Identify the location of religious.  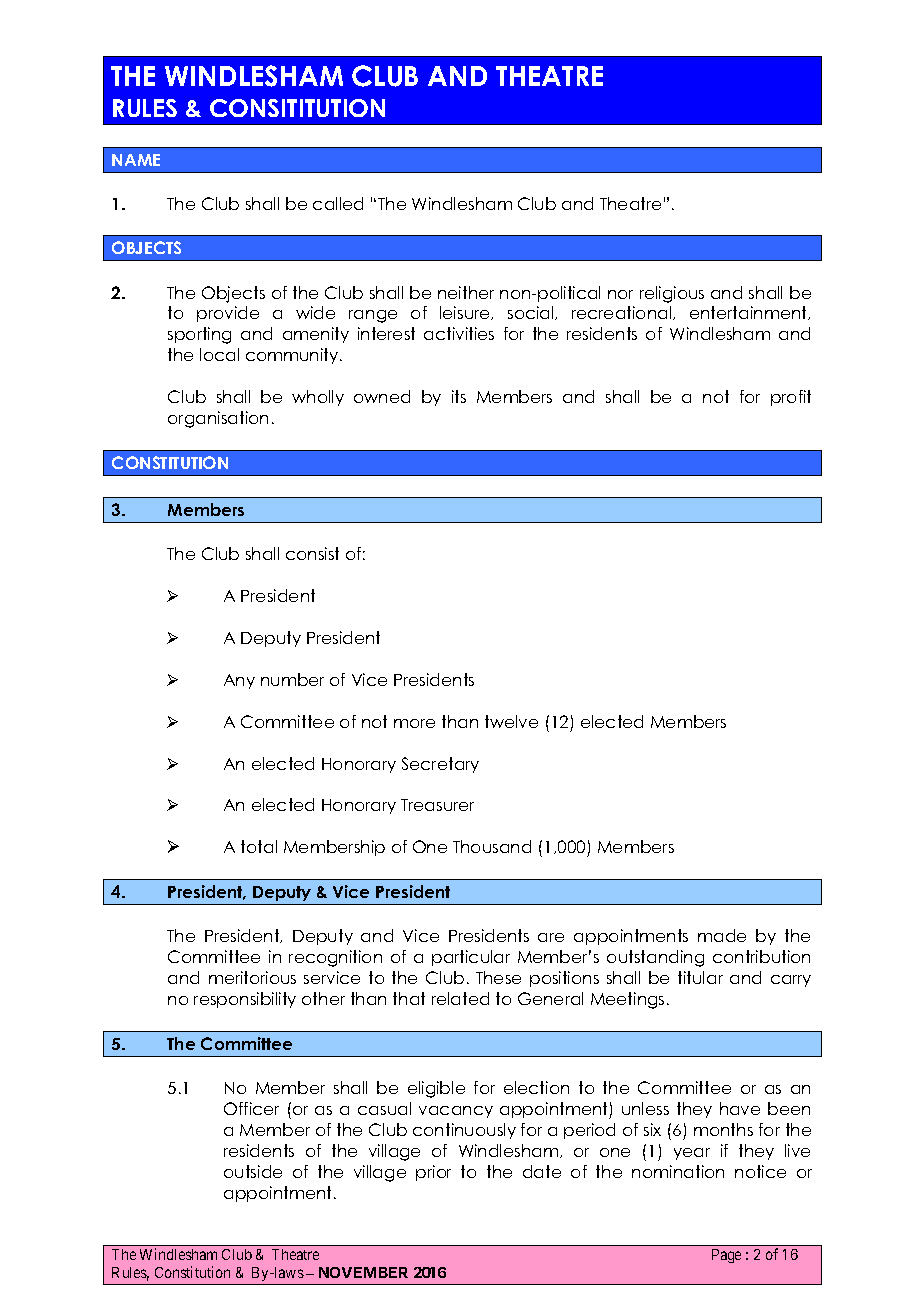
(672, 294).
